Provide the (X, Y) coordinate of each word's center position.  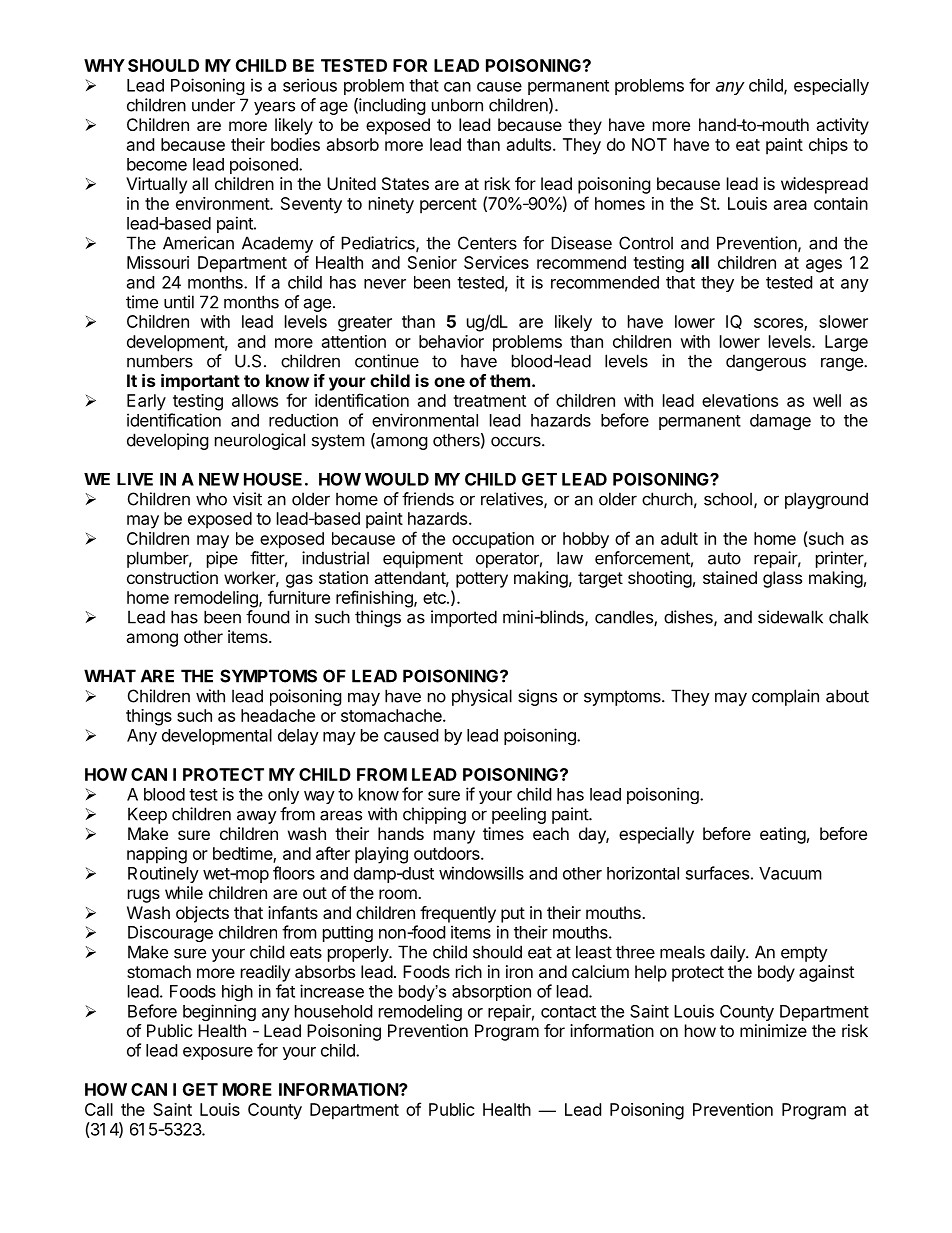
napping (157, 855)
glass (782, 579)
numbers (160, 361)
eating (783, 835)
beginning (219, 1012)
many (454, 837)
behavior (451, 341)
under (213, 105)
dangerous (766, 362)
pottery (482, 580)
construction (172, 577)
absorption (491, 993)
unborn (457, 105)
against (826, 973)
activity (842, 126)
